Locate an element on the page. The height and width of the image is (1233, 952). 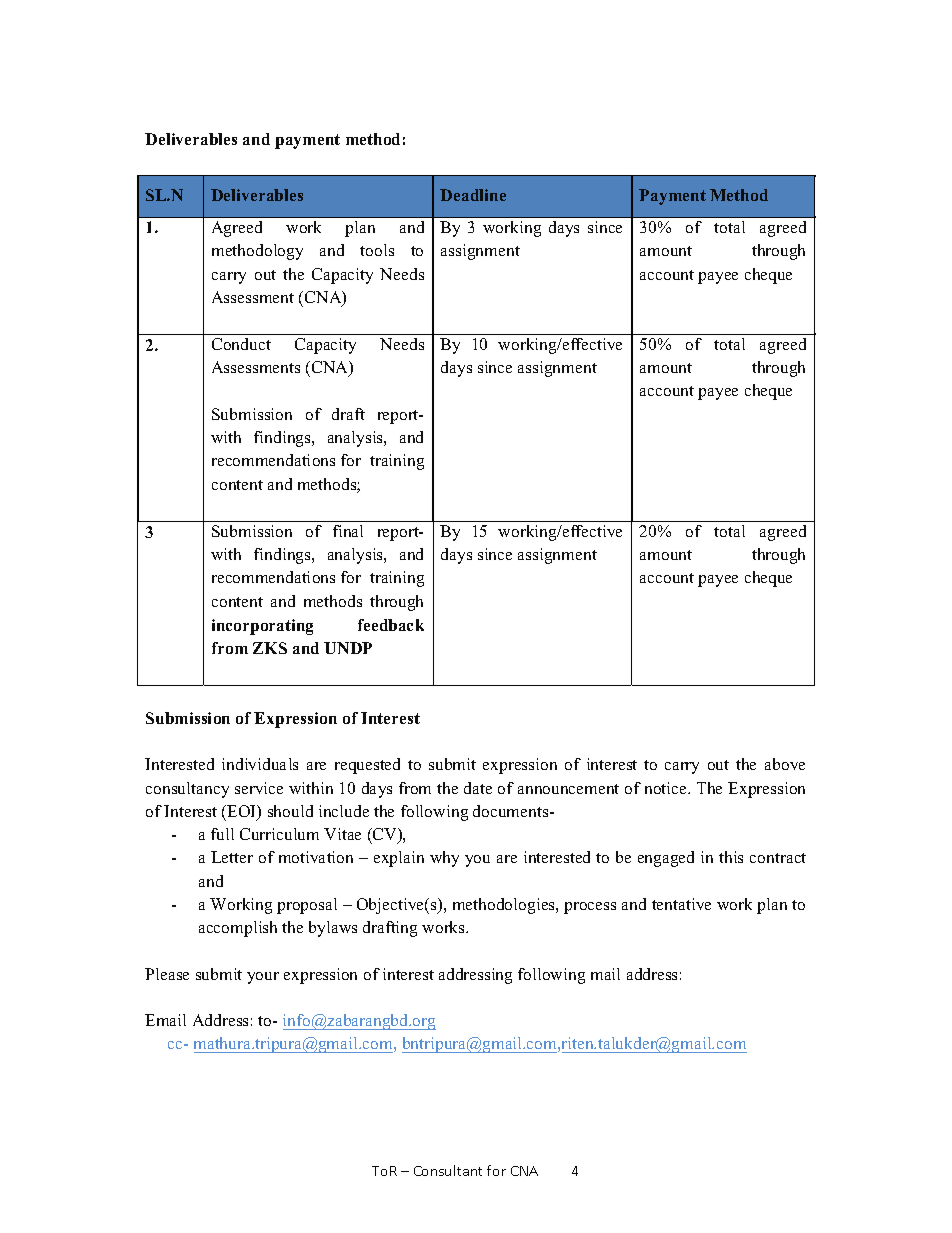
Consultant is located at coordinates (448, 1170).
